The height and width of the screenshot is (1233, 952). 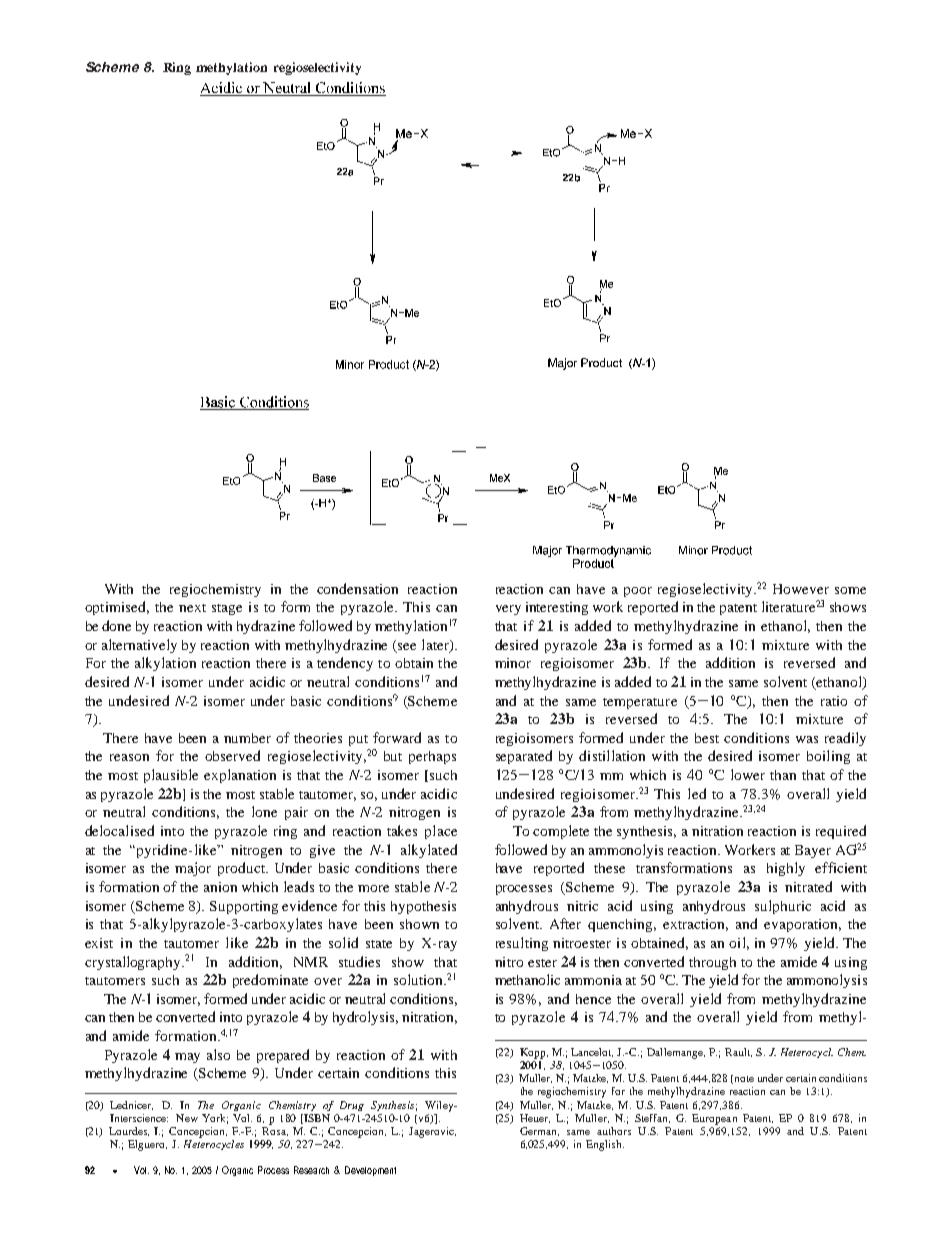 What do you see at coordinates (192, 608) in the screenshot?
I see `next` at bounding box center [192, 608].
